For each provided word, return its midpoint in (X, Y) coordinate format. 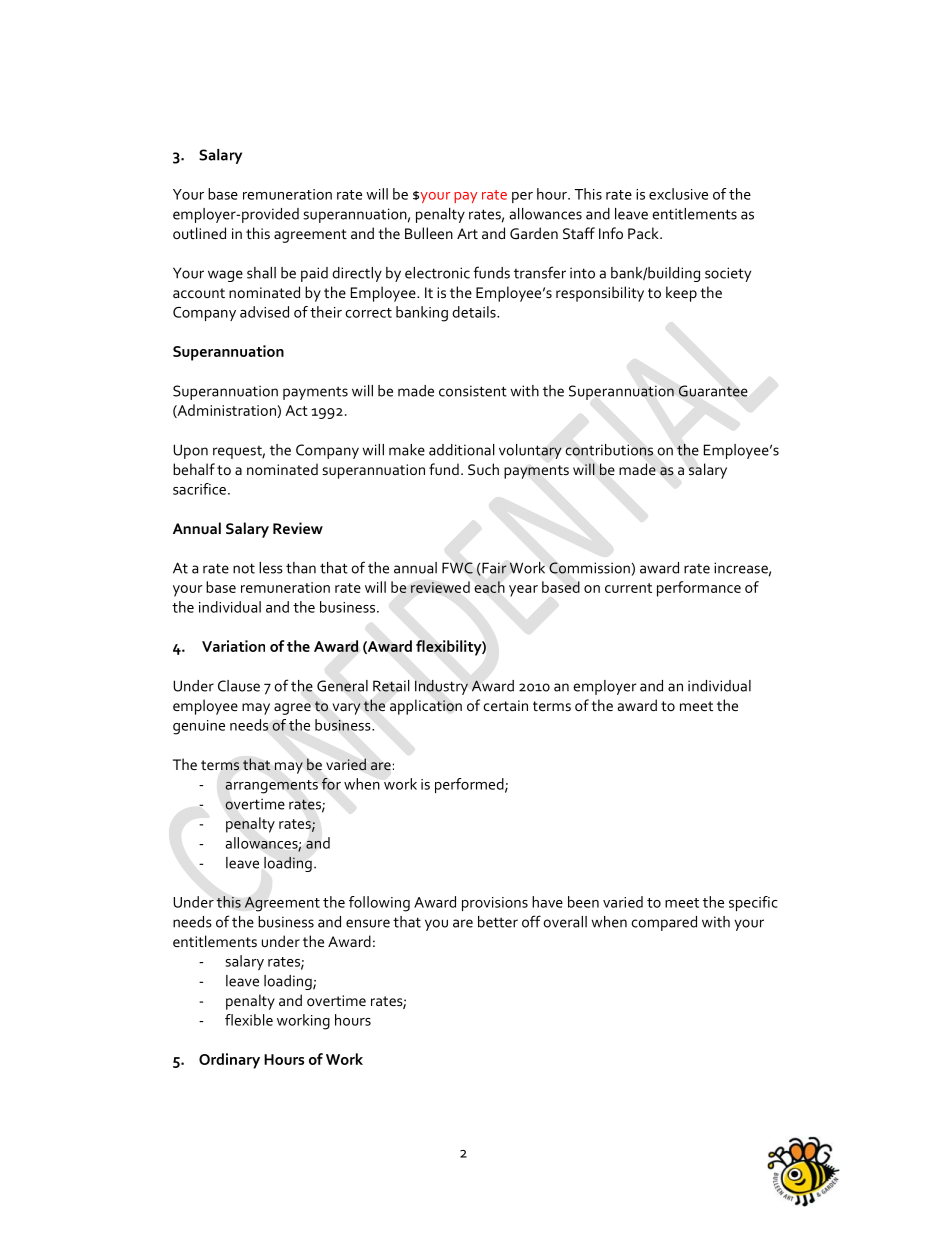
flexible (249, 1020)
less (271, 568)
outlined (199, 233)
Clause (239, 686)
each (490, 587)
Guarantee (713, 391)
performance (699, 589)
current (628, 588)
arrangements (271, 787)
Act (296, 410)
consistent (473, 391)
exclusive (678, 194)
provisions (495, 904)
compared (664, 923)
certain (505, 705)
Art (467, 233)
